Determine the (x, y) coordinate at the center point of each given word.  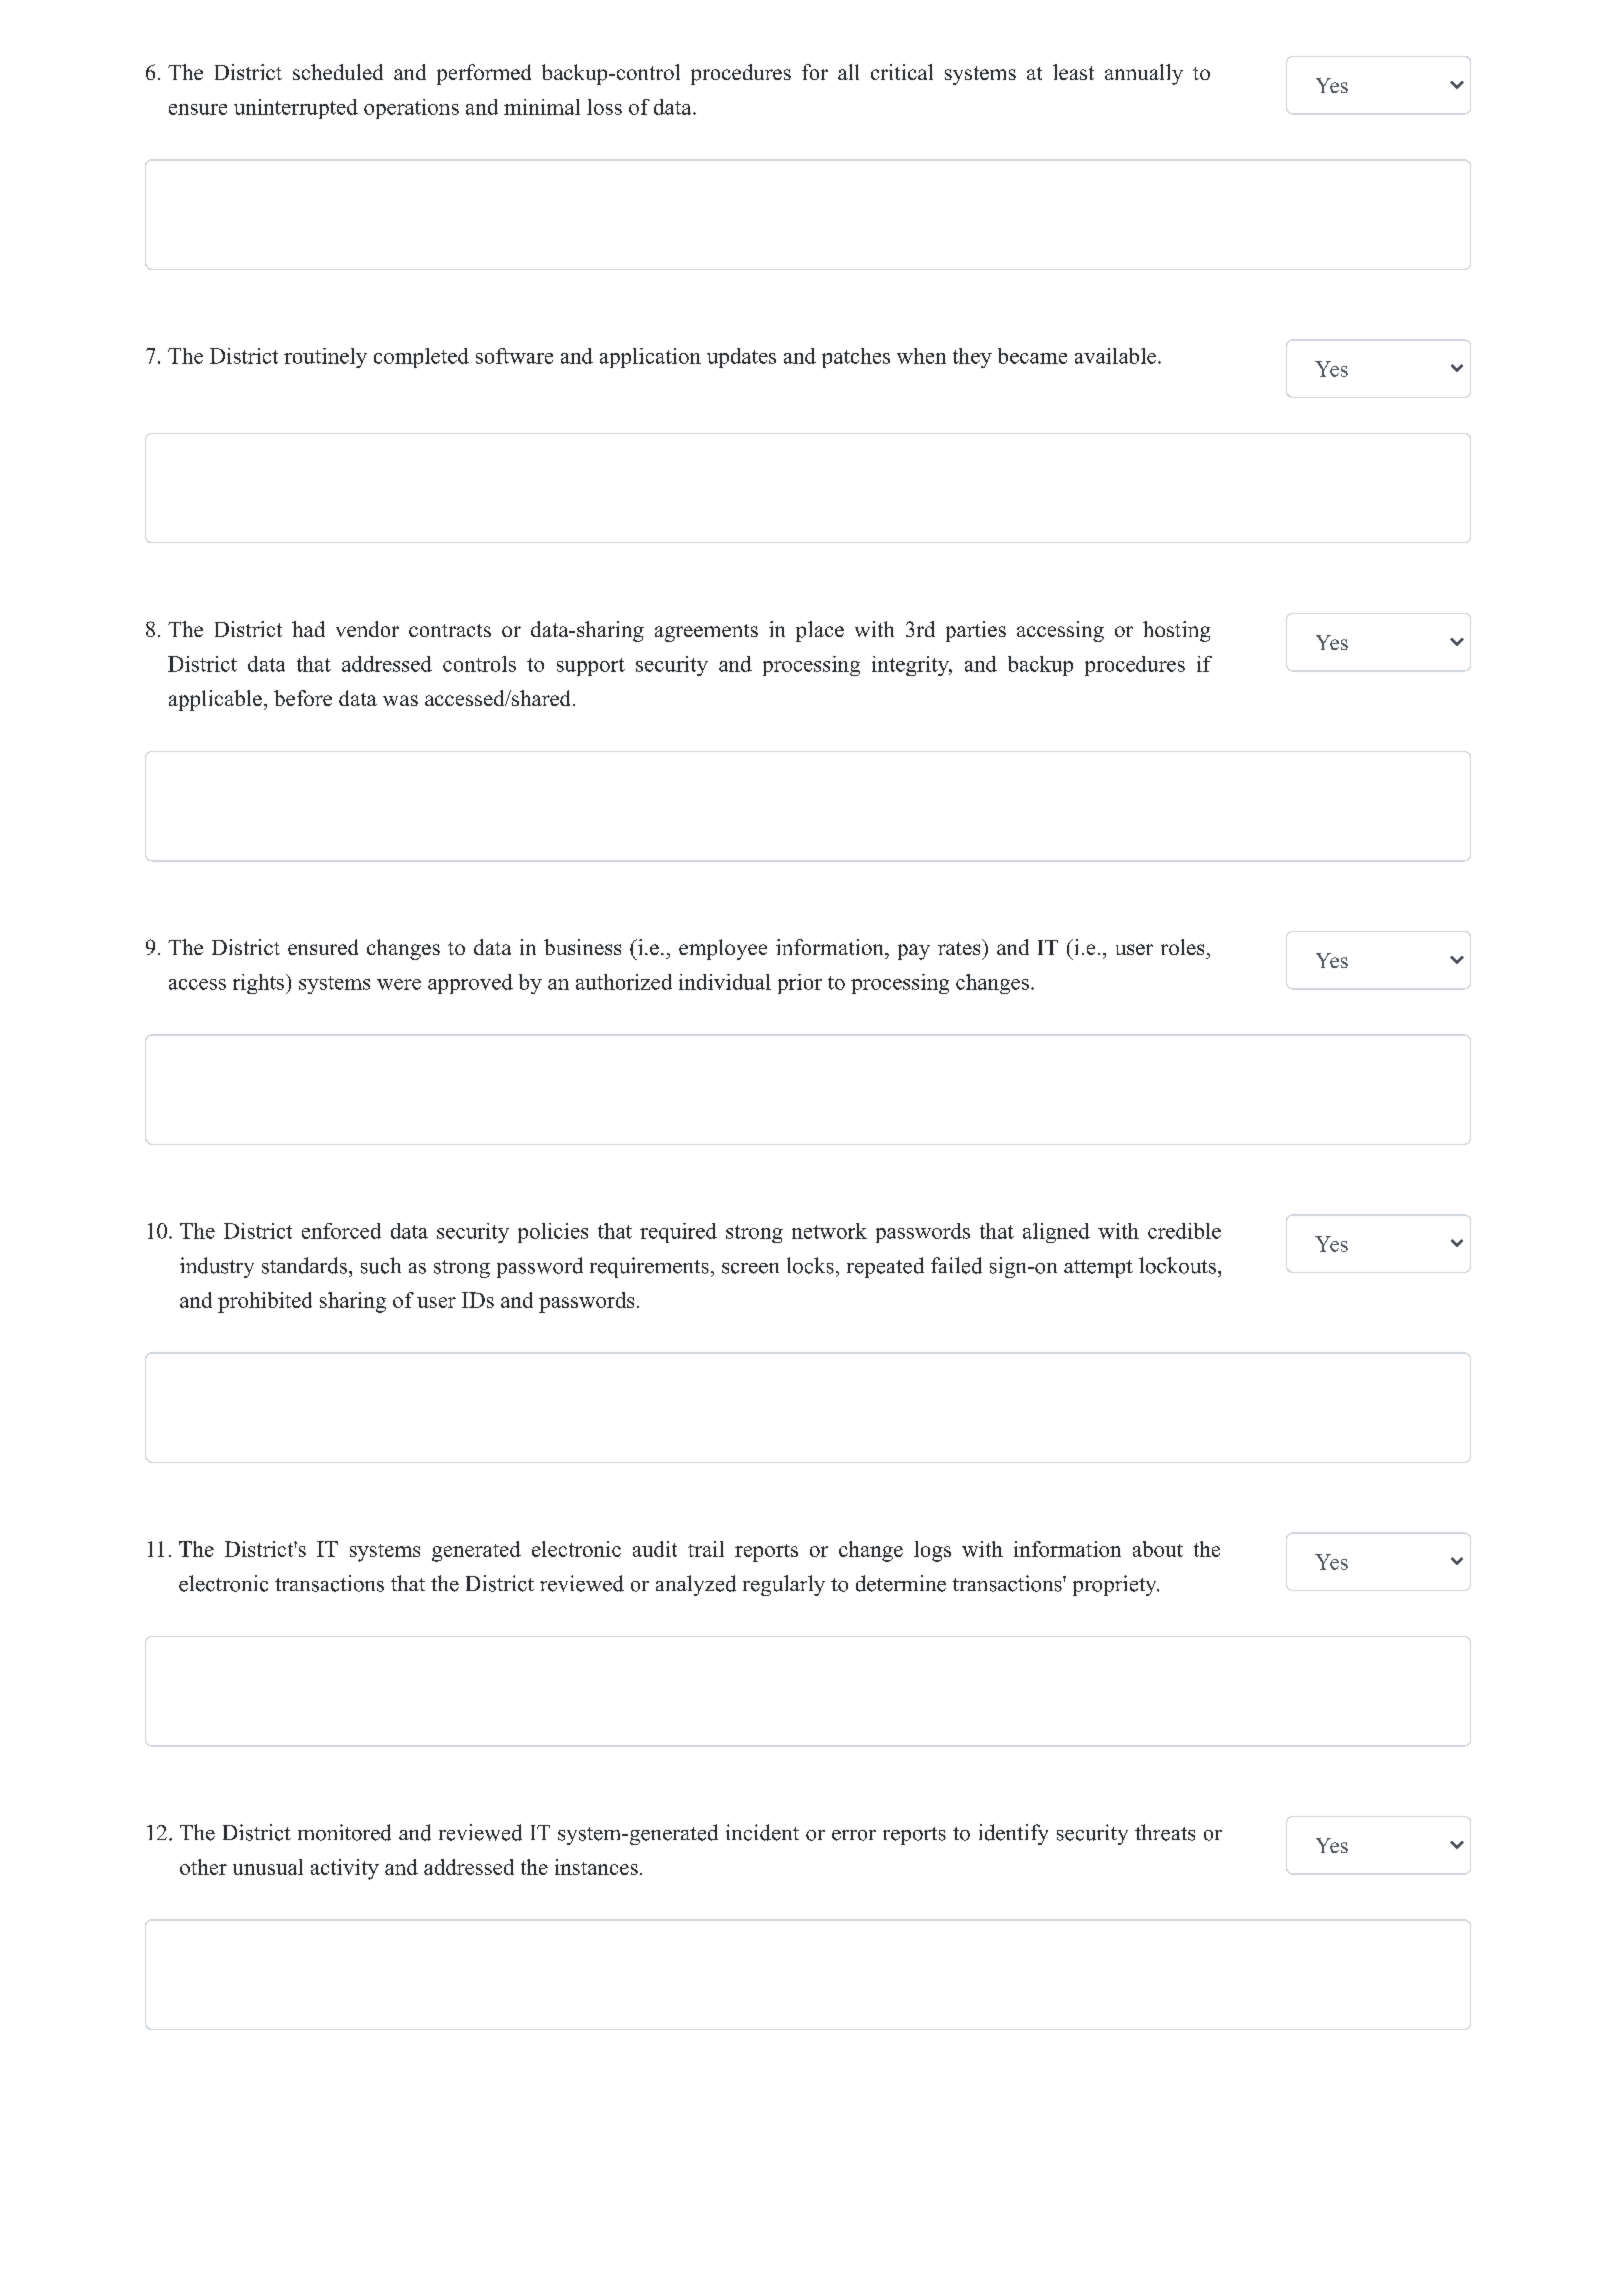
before (303, 698)
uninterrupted (296, 109)
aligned (1056, 1233)
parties (976, 631)
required (678, 1233)
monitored (344, 1832)
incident (762, 1832)
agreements (706, 633)
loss (604, 107)
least (1073, 72)
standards (304, 1265)
